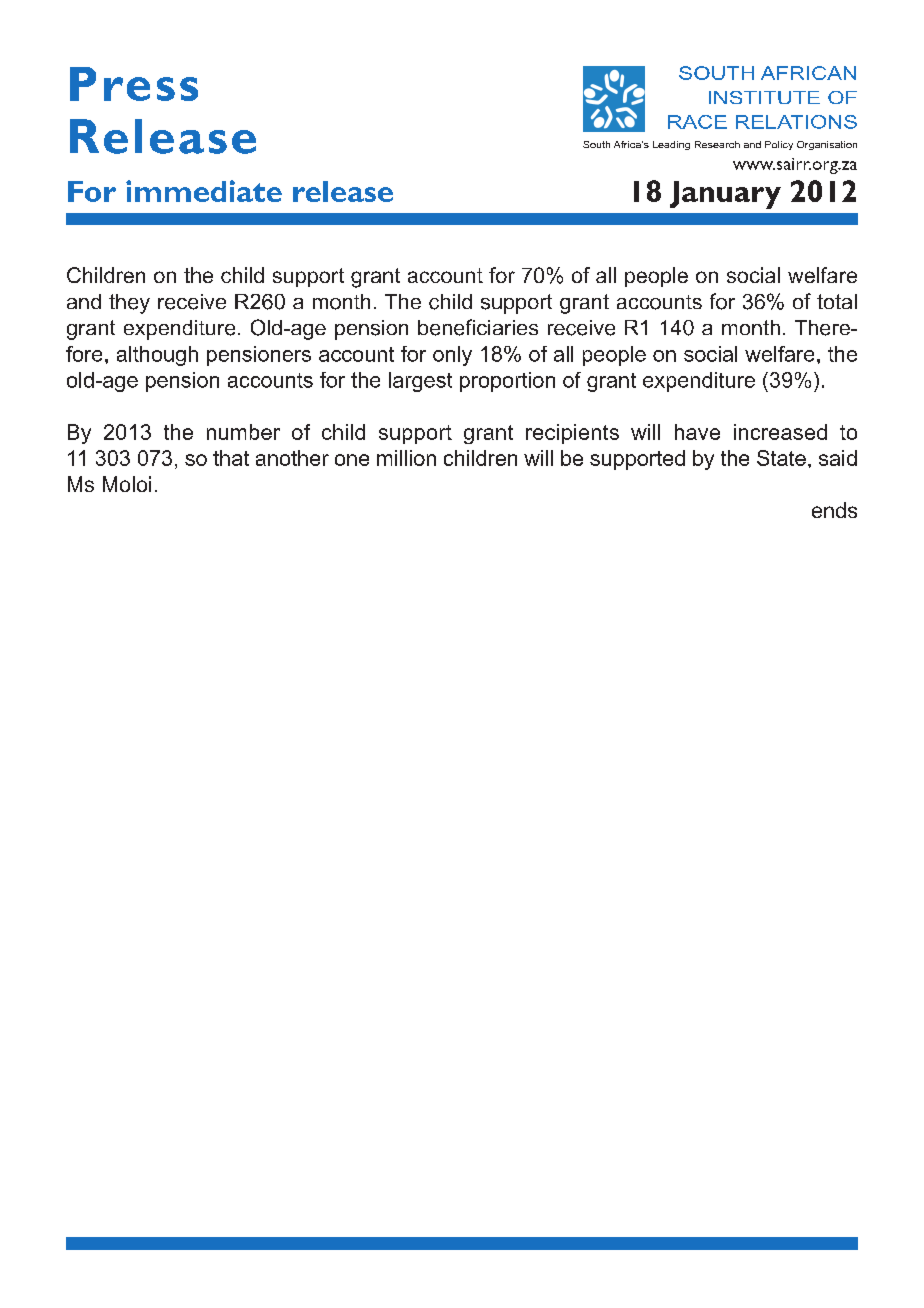 Image resolution: width=924 pixels, height=1308 pixels. I want to click on that, so click(231, 458).
